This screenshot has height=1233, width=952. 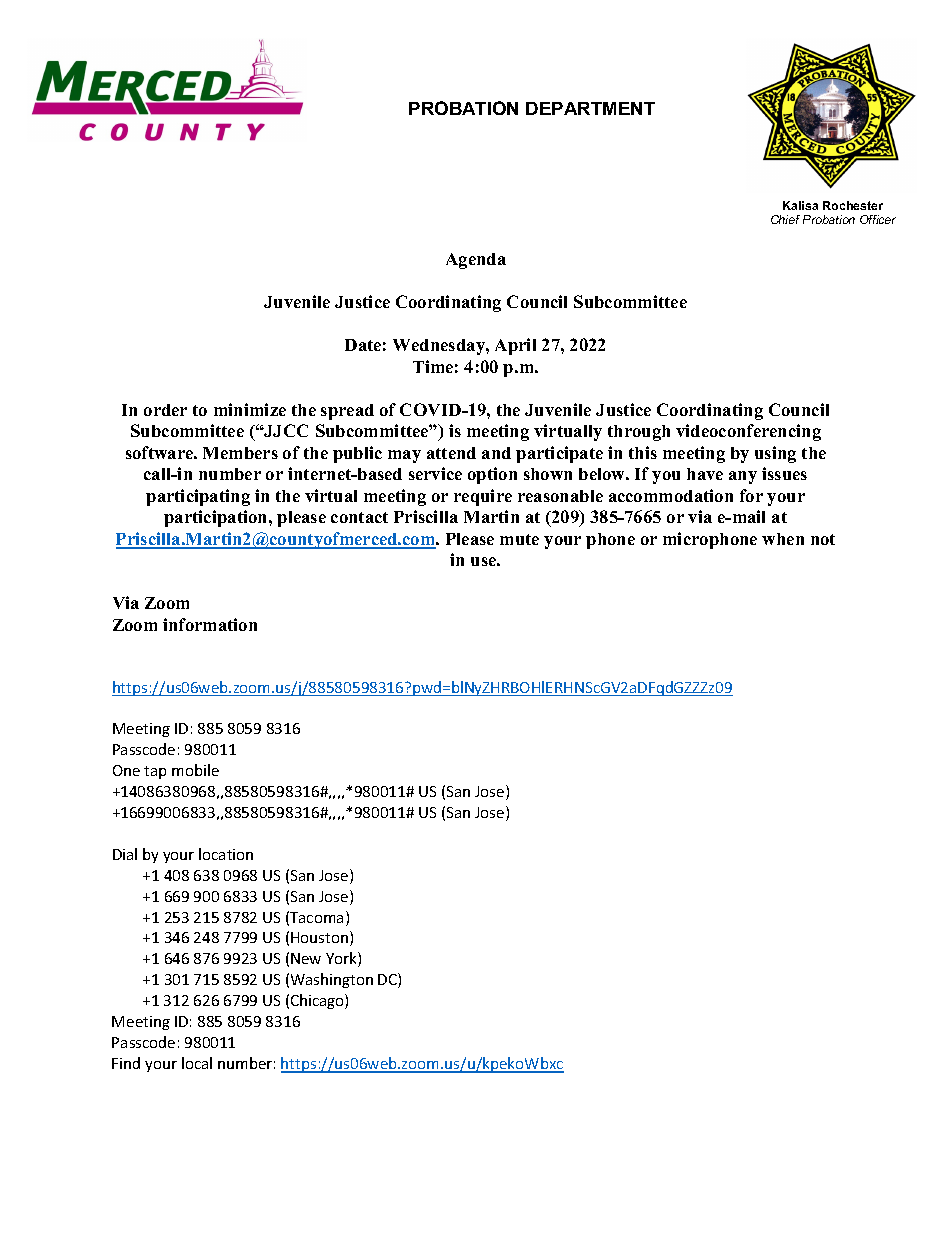 I want to click on Agenda, so click(x=476, y=261).
